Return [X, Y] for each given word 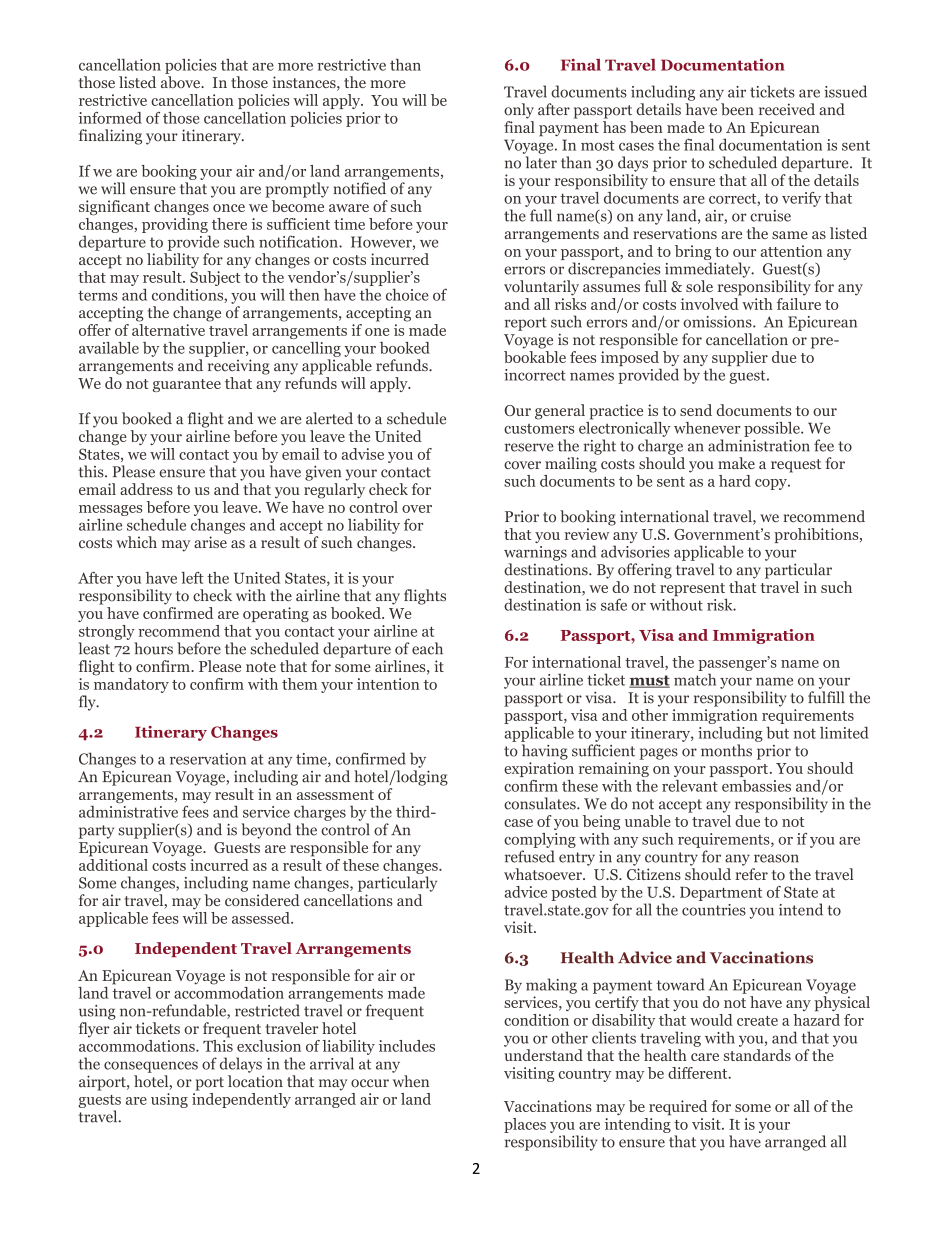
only [519, 111]
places [525, 1125]
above [182, 82]
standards [757, 1055]
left [192, 578]
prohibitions [817, 535]
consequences [151, 1067]
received [787, 109]
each [427, 648]
